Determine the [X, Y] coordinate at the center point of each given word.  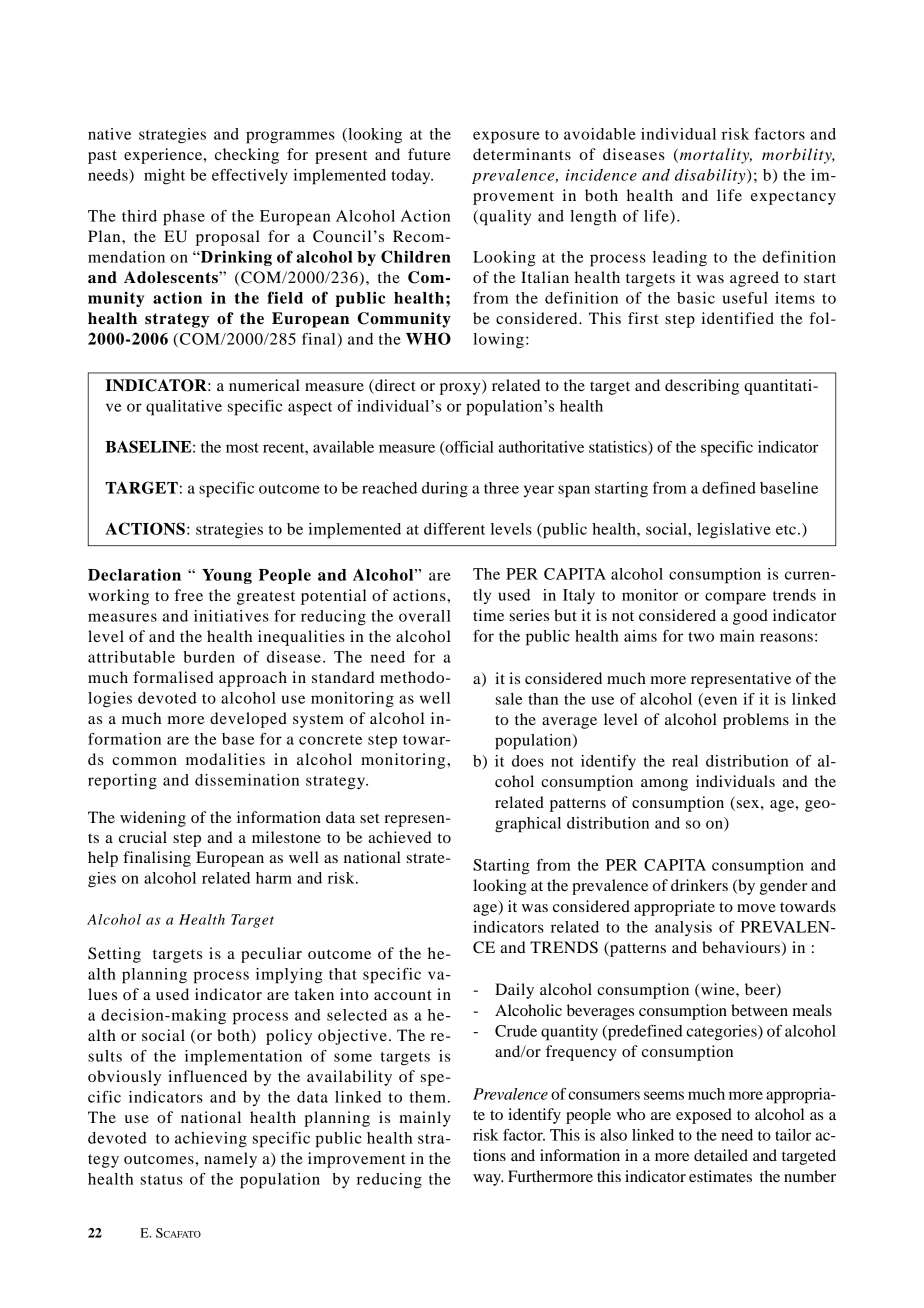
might [164, 177]
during [445, 490]
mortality [714, 156]
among [664, 785]
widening [153, 819]
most [242, 448]
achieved [400, 837]
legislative [734, 531]
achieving [211, 1140]
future [429, 154]
